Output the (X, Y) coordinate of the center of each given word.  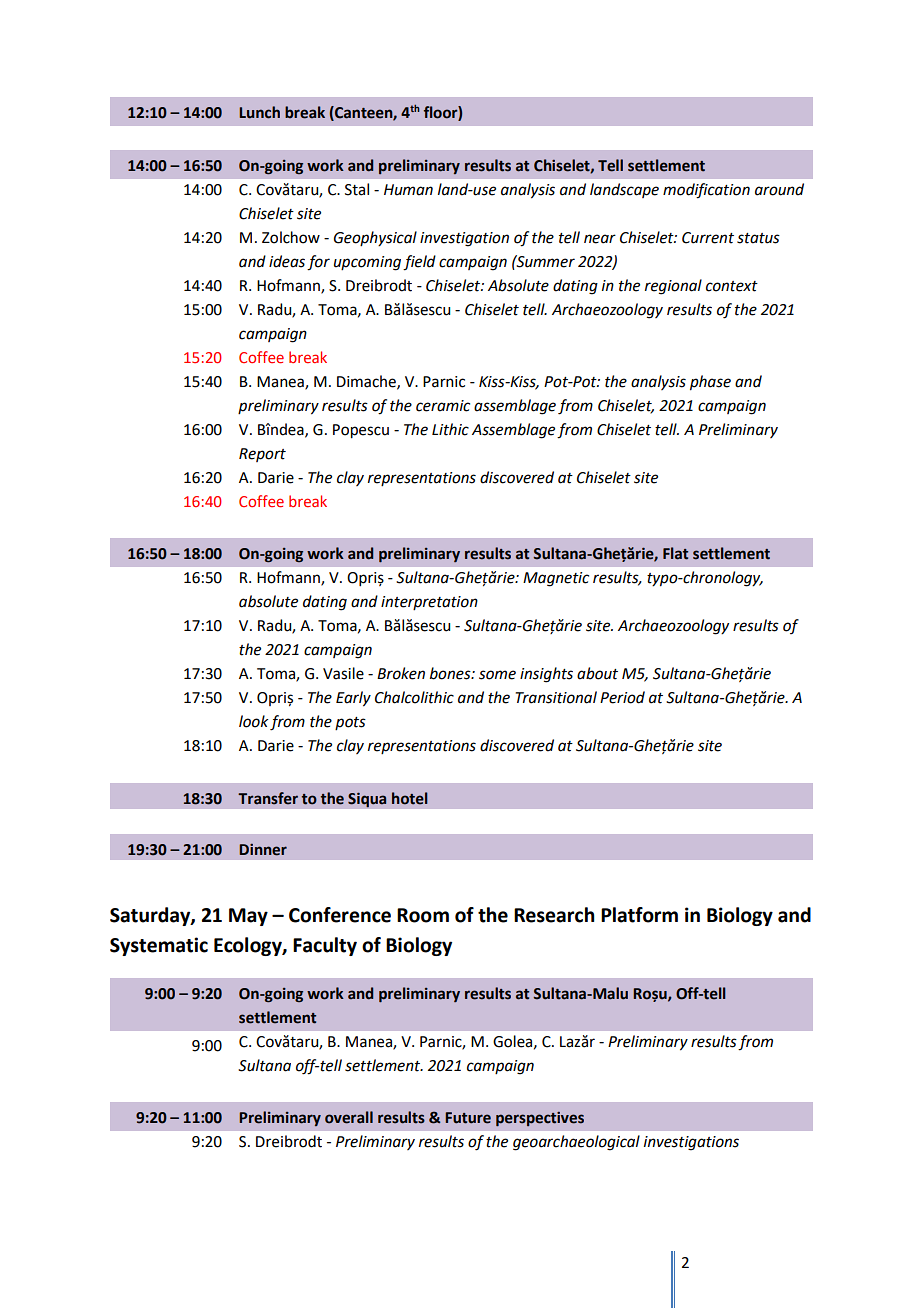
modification (706, 191)
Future (468, 1118)
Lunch (259, 112)
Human (408, 190)
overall (349, 1117)
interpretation (429, 603)
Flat (675, 553)
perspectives (540, 1119)
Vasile (343, 673)
